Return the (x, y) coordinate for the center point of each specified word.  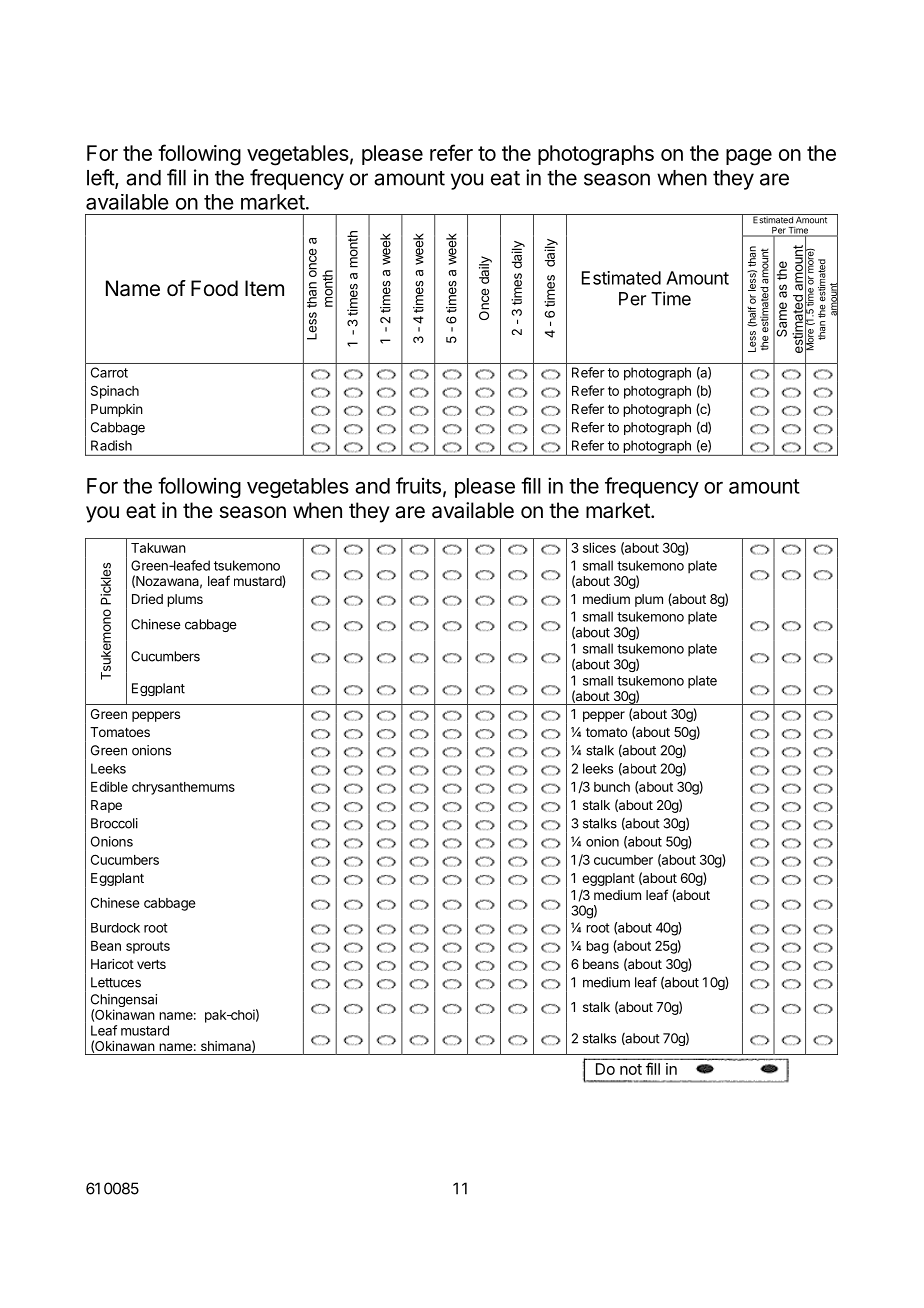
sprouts (148, 947)
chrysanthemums (183, 788)
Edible (109, 786)
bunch (612, 787)
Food (214, 288)
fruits (418, 485)
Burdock (115, 928)
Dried (147, 599)
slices (599, 547)
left (101, 178)
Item (264, 288)
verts (151, 964)
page (749, 157)
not (631, 1069)
